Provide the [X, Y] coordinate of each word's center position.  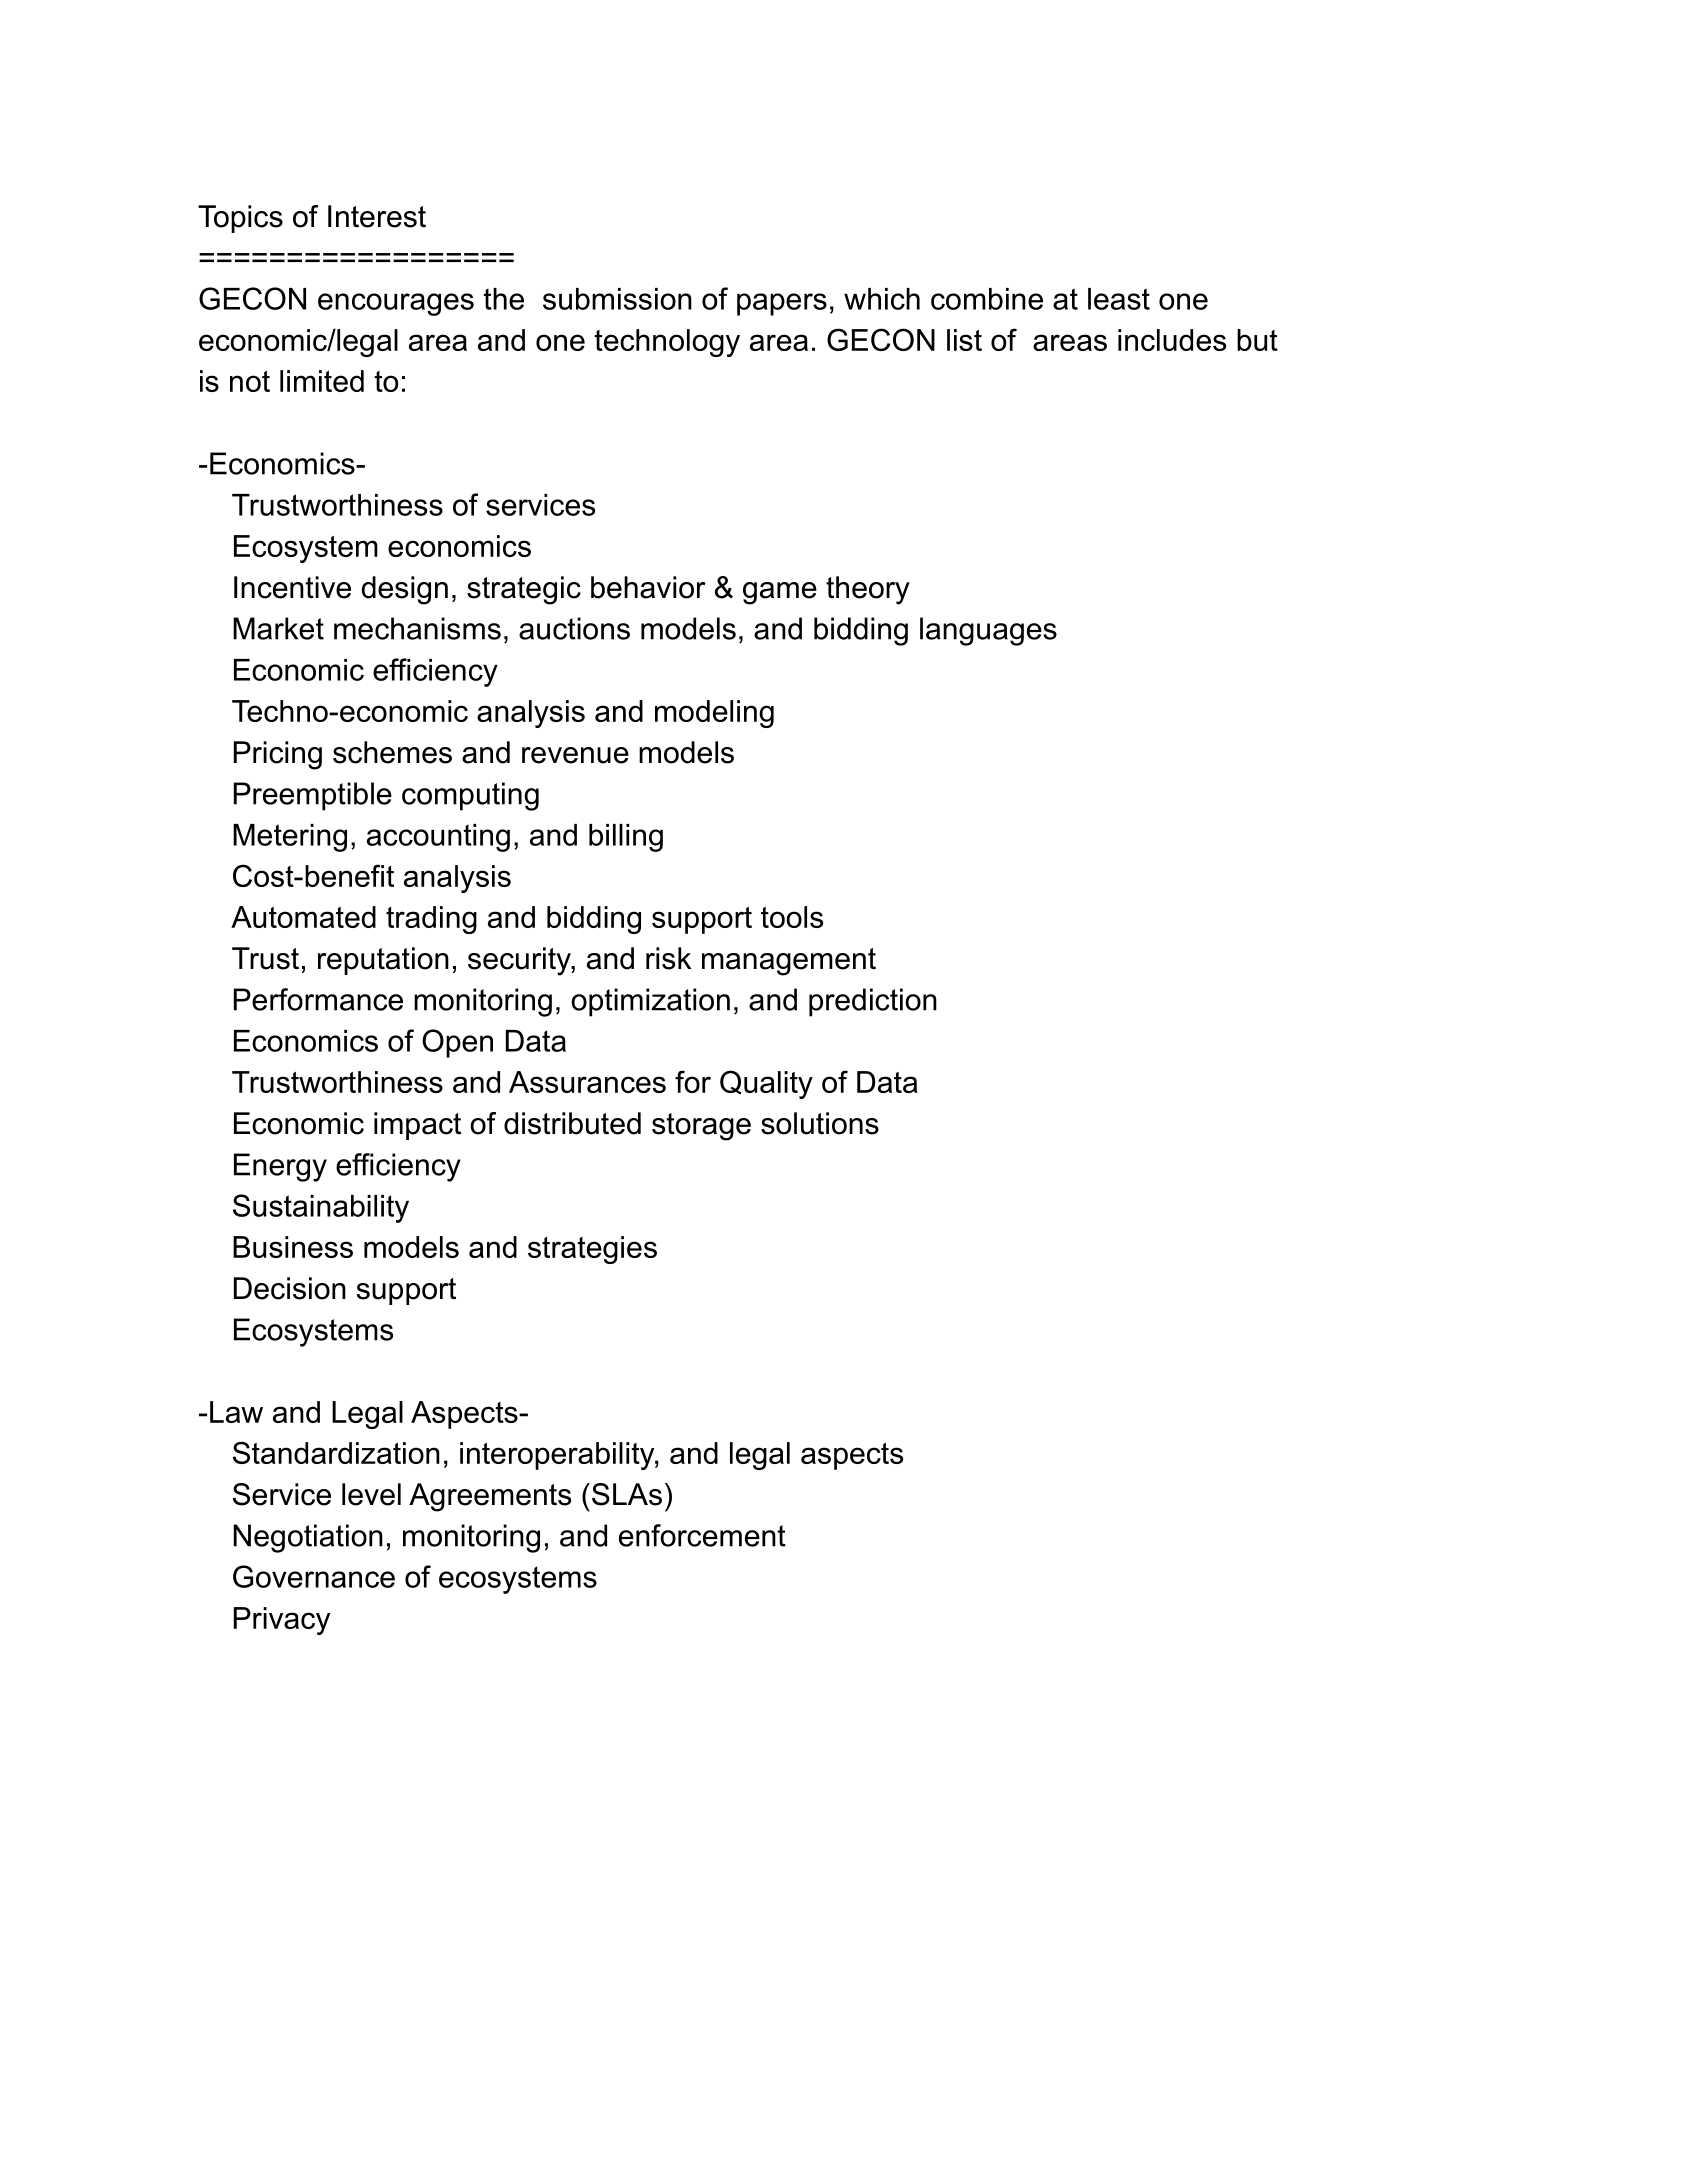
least [1119, 299]
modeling [714, 714]
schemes [392, 752]
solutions [820, 1123]
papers [782, 304]
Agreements [490, 1497]
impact [417, 1126]
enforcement [702, 1535]
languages [988, 631]
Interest [377, 216]
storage [701, 1127]
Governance [314, 1576]
